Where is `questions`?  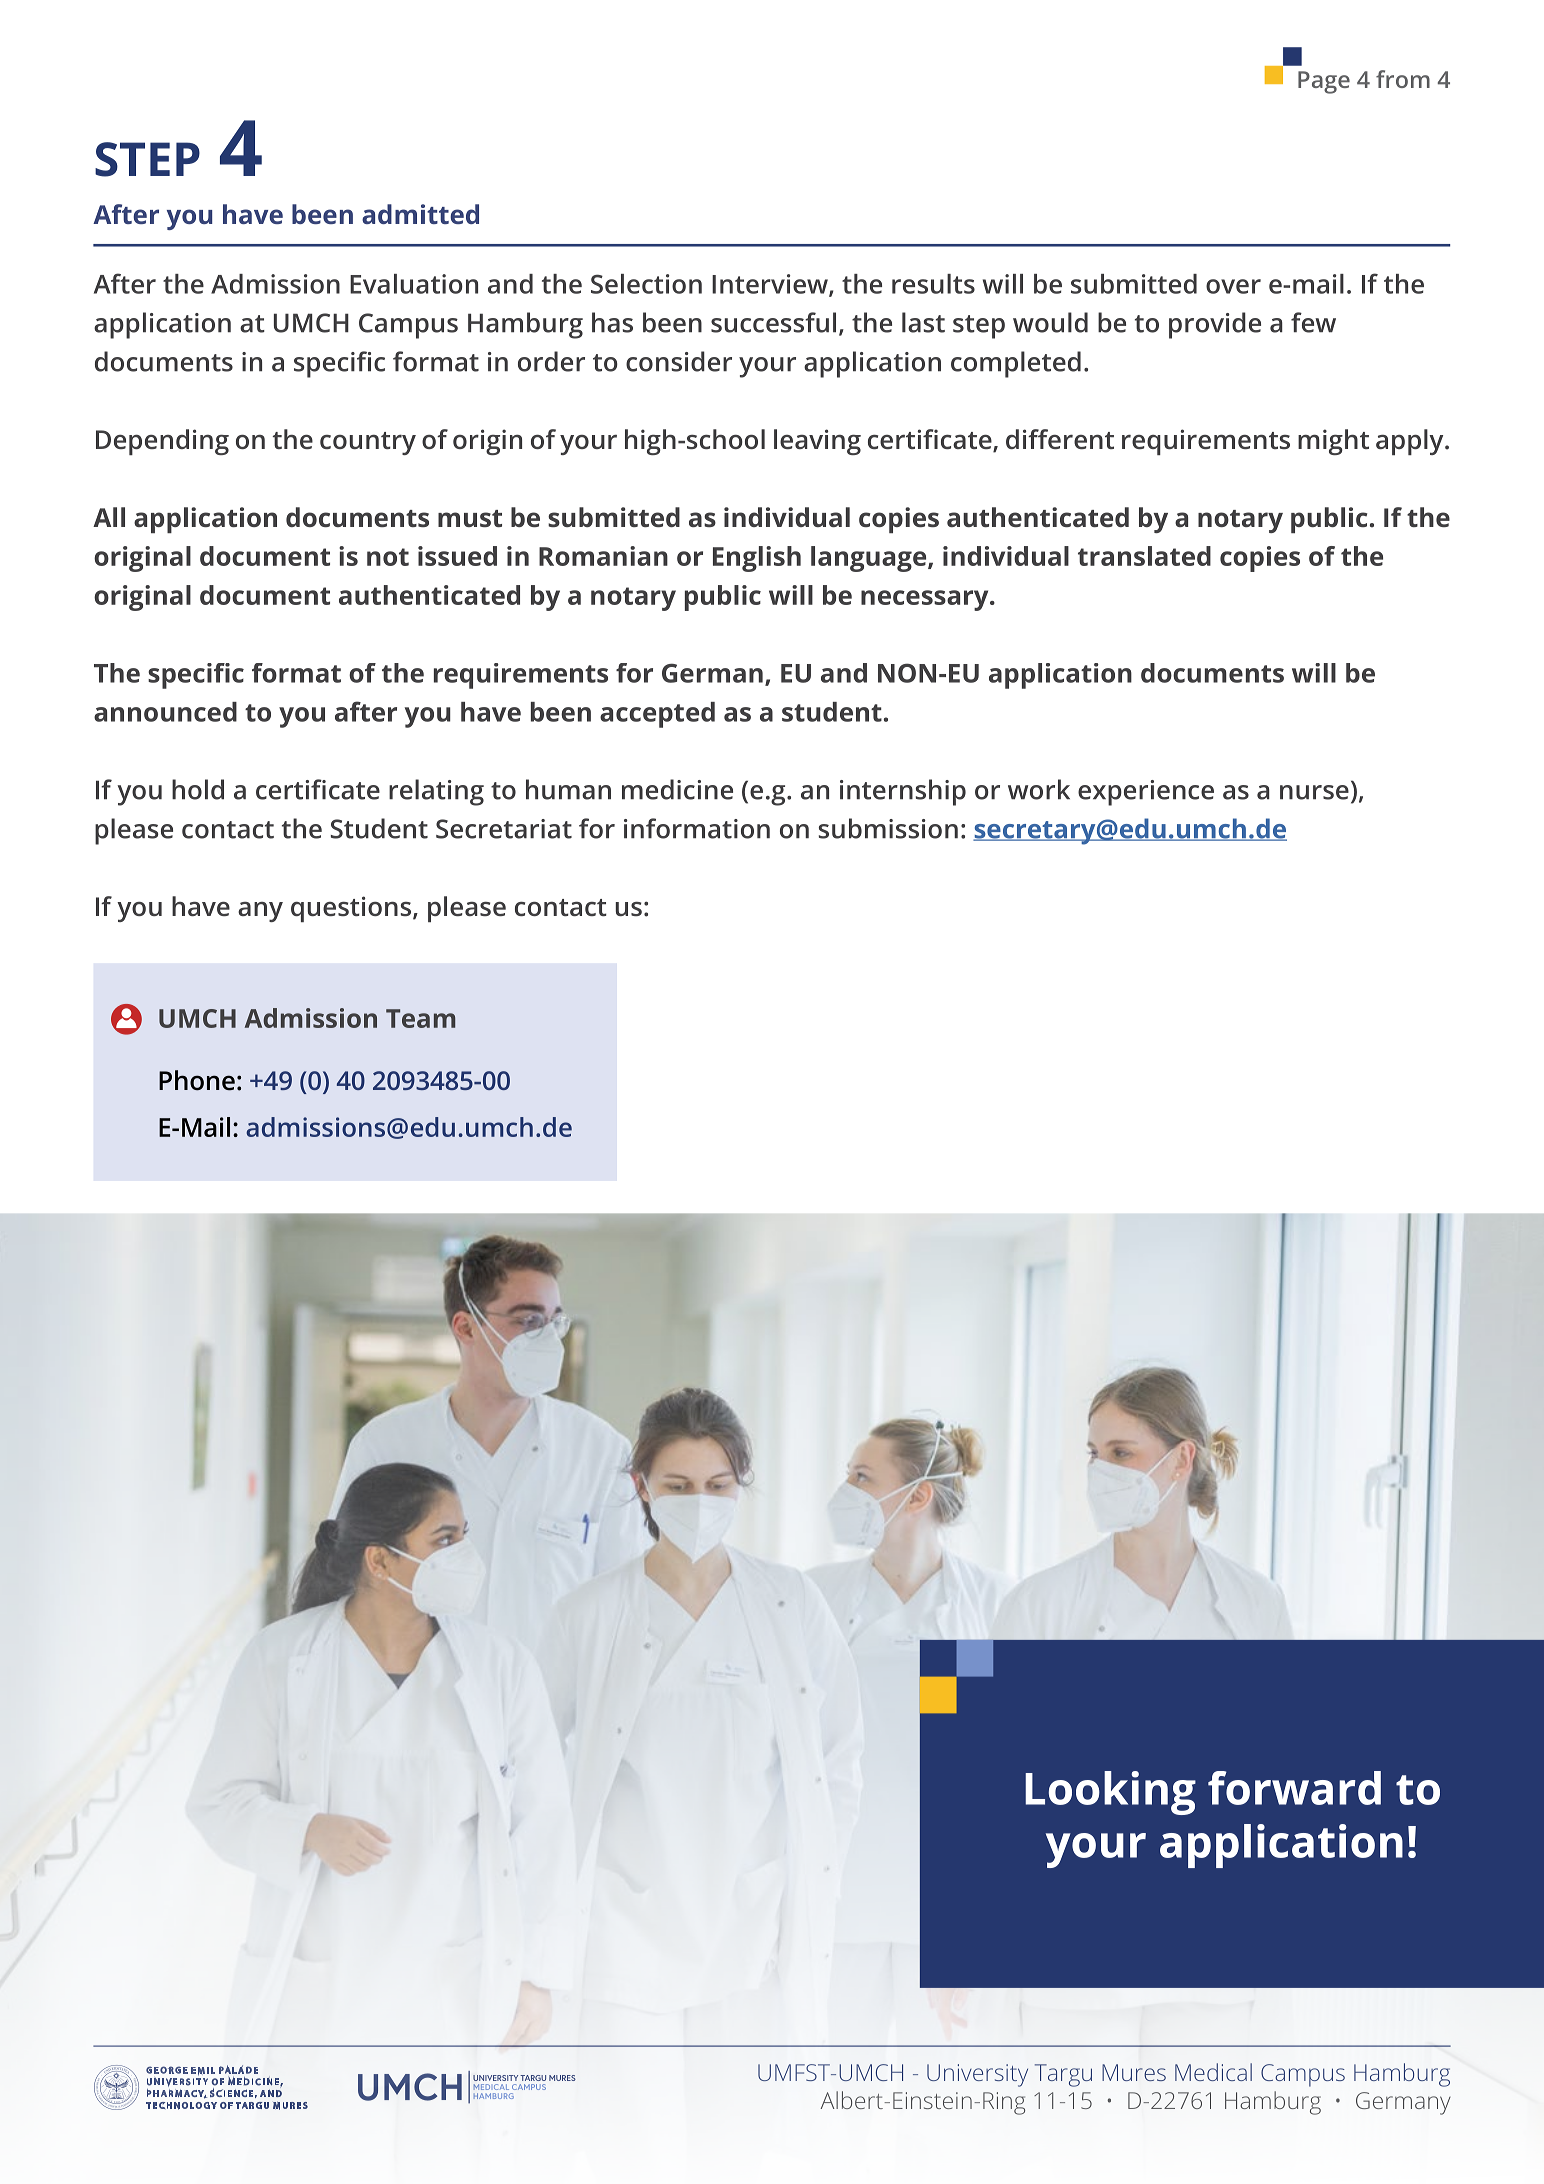
questions is located at coordinates (352, 909).
